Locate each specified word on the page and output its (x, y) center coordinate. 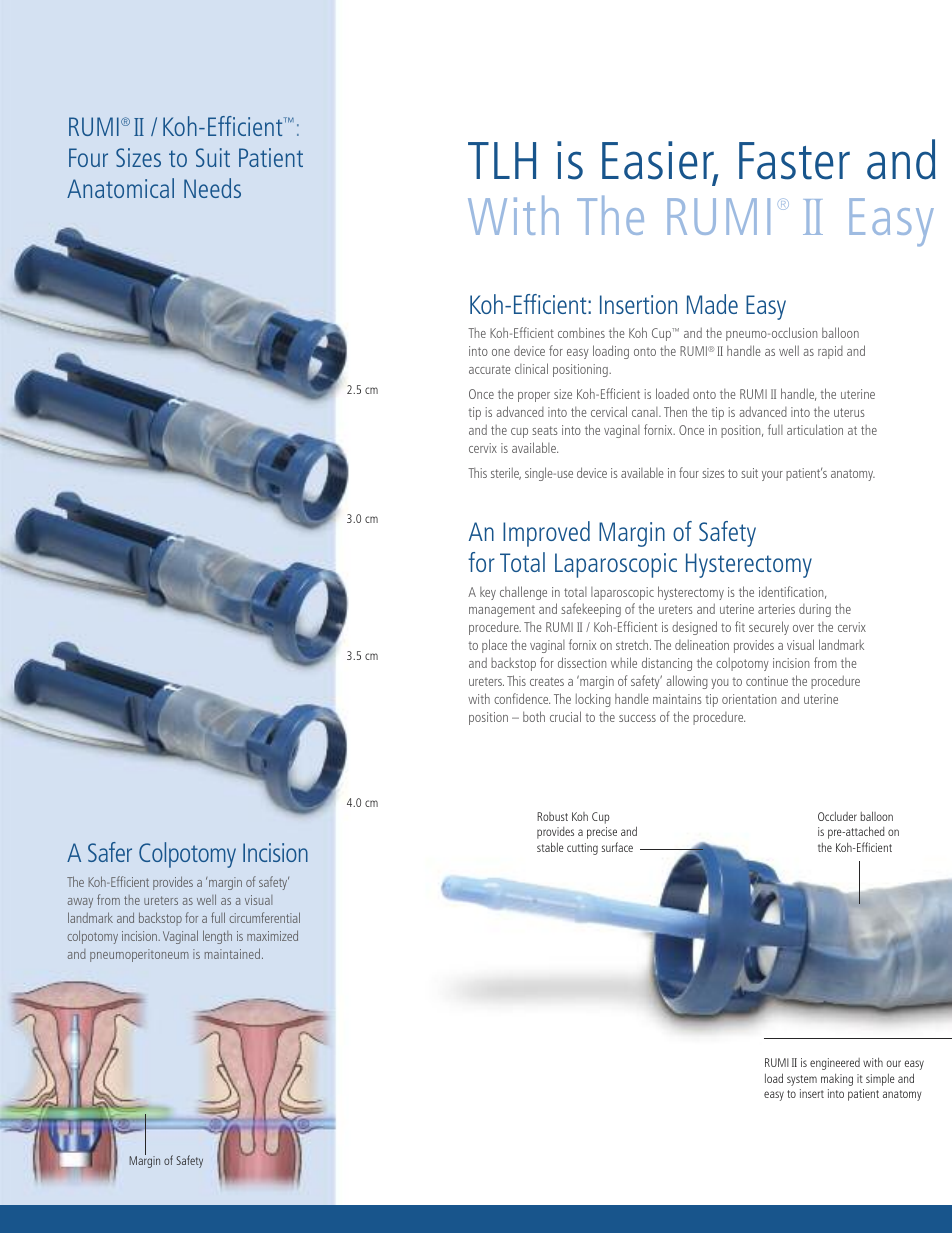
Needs (212, 188)
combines (581, 332)
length (217, 937)
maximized (272, 935)
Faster (794, 161)
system (802, 1080)
